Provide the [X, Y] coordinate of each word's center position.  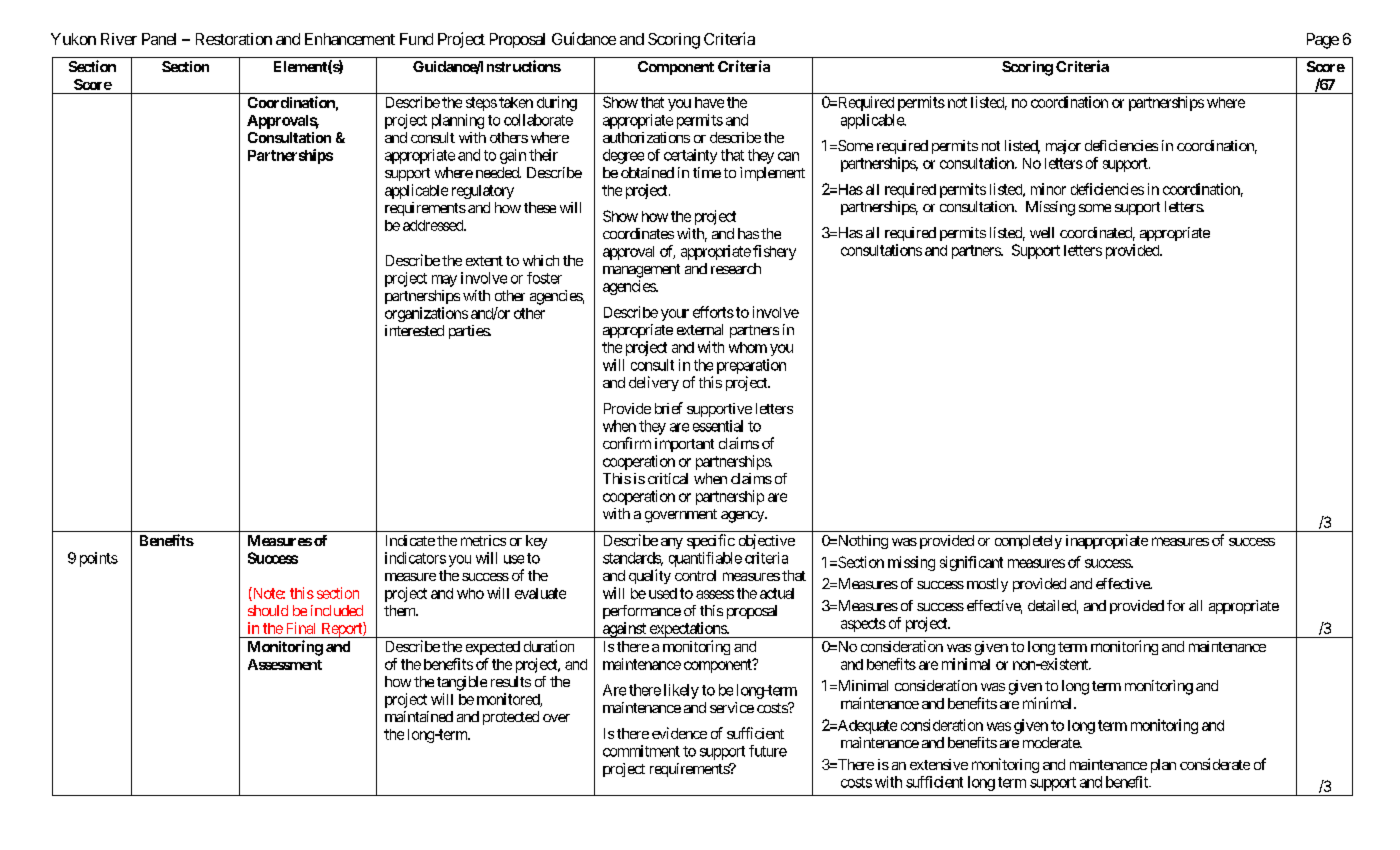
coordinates [638, 233]
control [695, 575]
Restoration [234, 39]
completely [1028, 542]
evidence [679, 733]
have [709, 102]
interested [414, 330]
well [1042, 232]
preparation [751, 366]
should [268, 610]
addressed [434, 225]
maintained [419, 716]
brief [669, 408]
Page [1323, 41]
